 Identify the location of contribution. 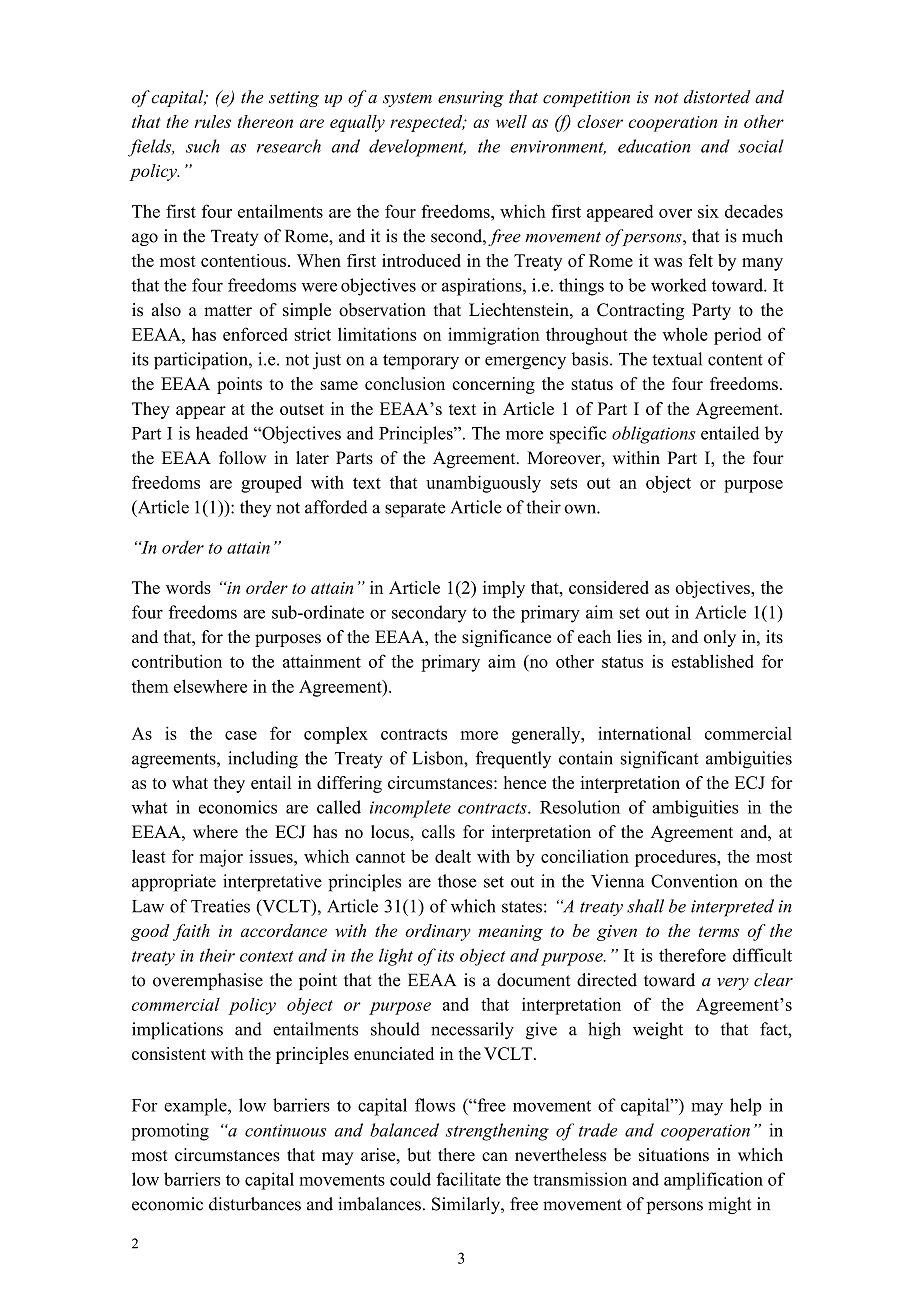
(177, 661).
